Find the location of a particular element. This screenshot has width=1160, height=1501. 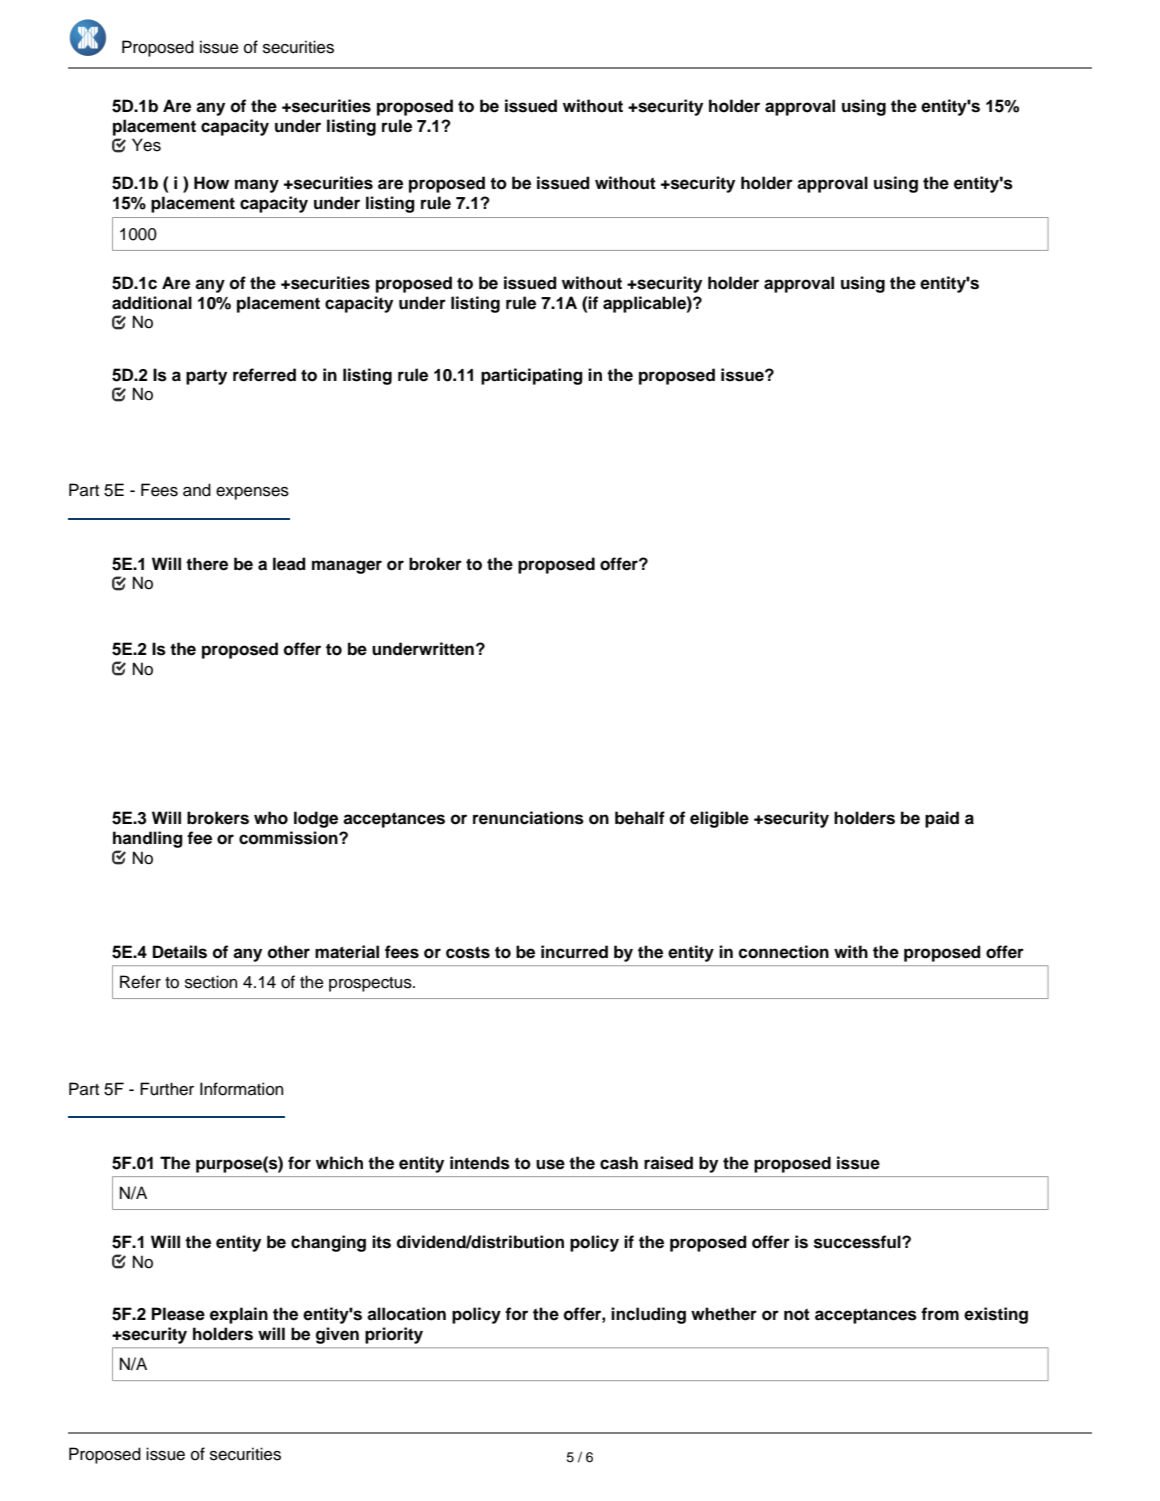

paid is located at coordinates (942, 819).
